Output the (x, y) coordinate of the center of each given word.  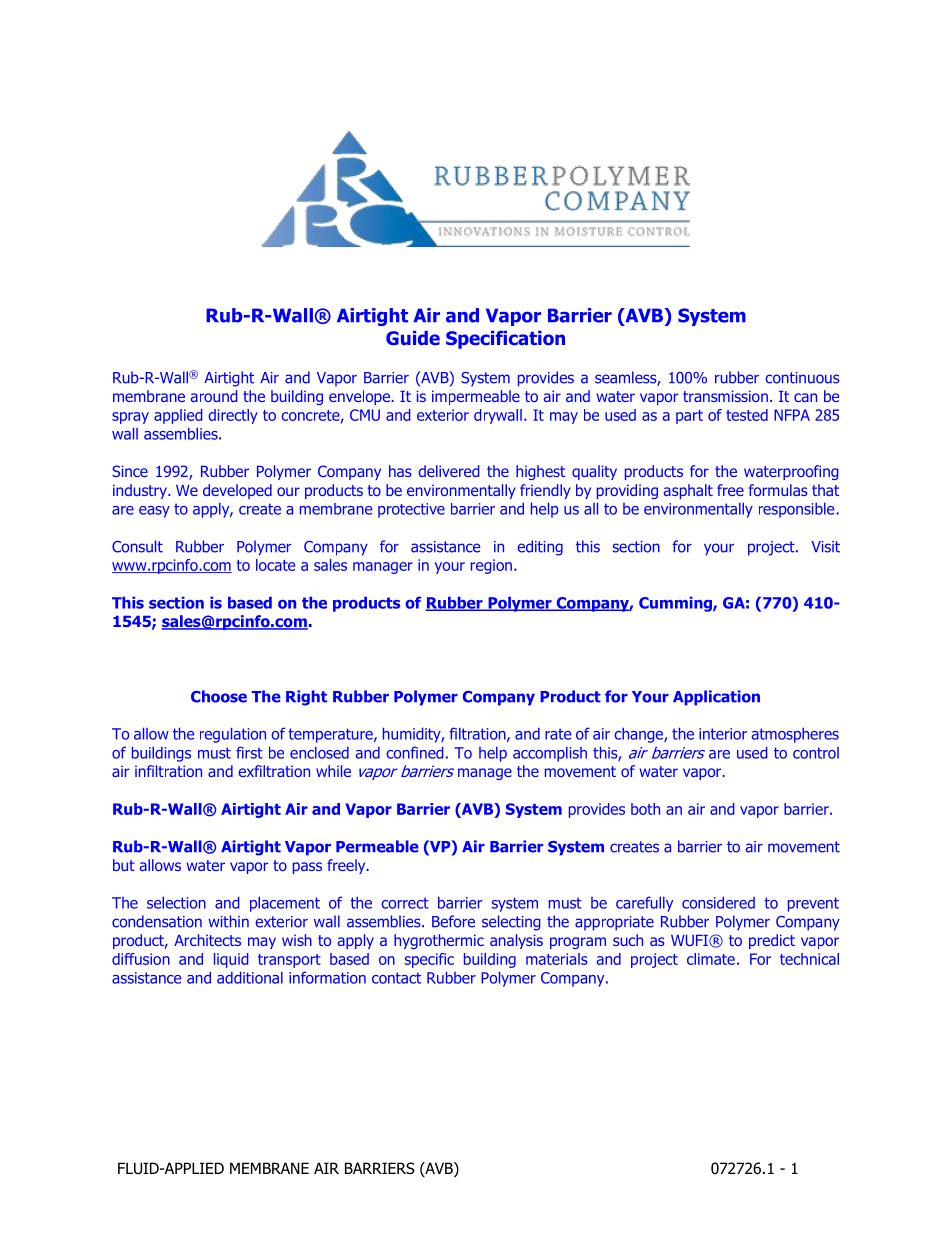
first (249, 752)
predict (772, 941)
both (645, 809)
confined (415, 752)
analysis (516, 941)
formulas (778, 490)
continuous (803, 378)
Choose (219, 696)
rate (558, 734)
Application (716, 698)
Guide (413, 338)
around (214, 396)
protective (411, 510)
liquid (231, 960)
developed (237, 491)
